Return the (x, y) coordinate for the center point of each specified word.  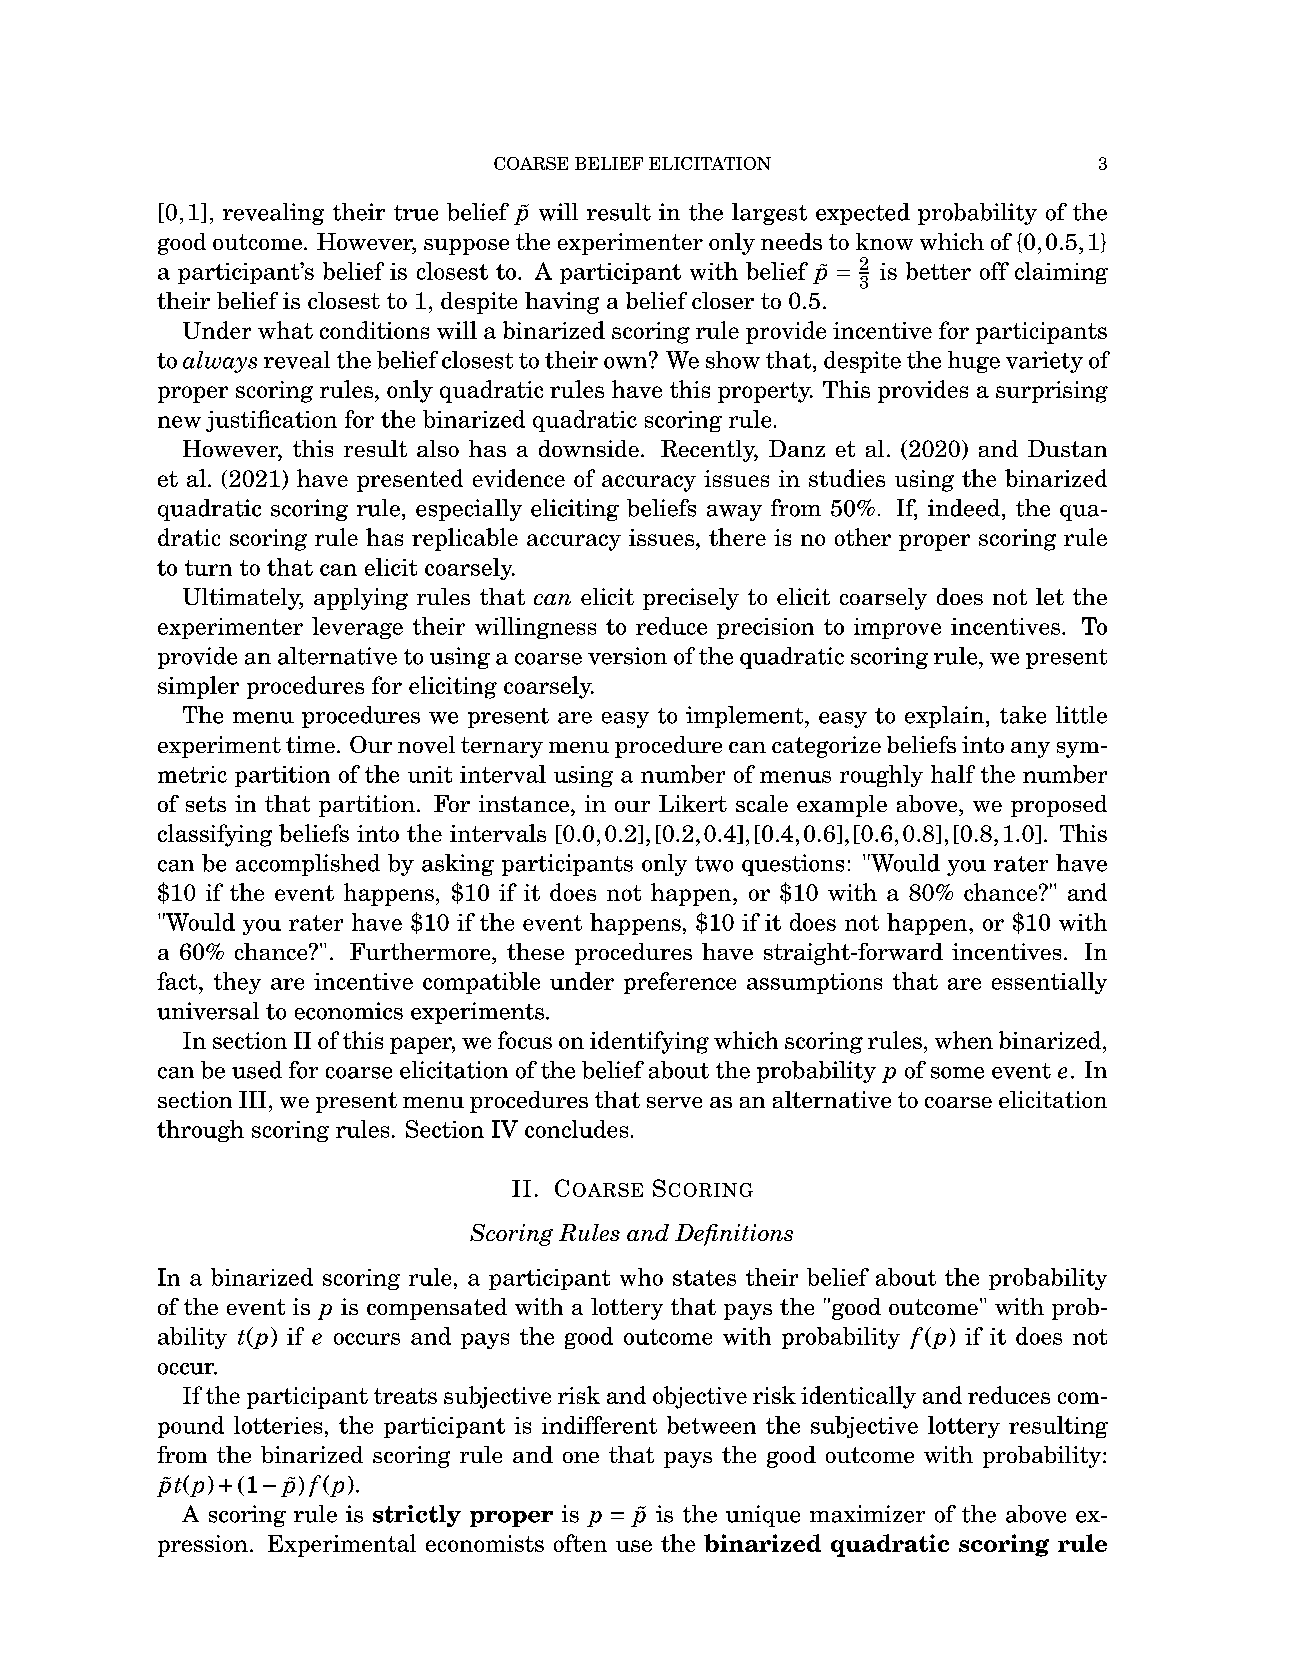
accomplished (308, 865)
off (994, 271)
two (714, 864)
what (285, 330)
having (562, 303)
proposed (1059, 806)
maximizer (867, 1514)
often (580, 1543)
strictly (417, 1516)
